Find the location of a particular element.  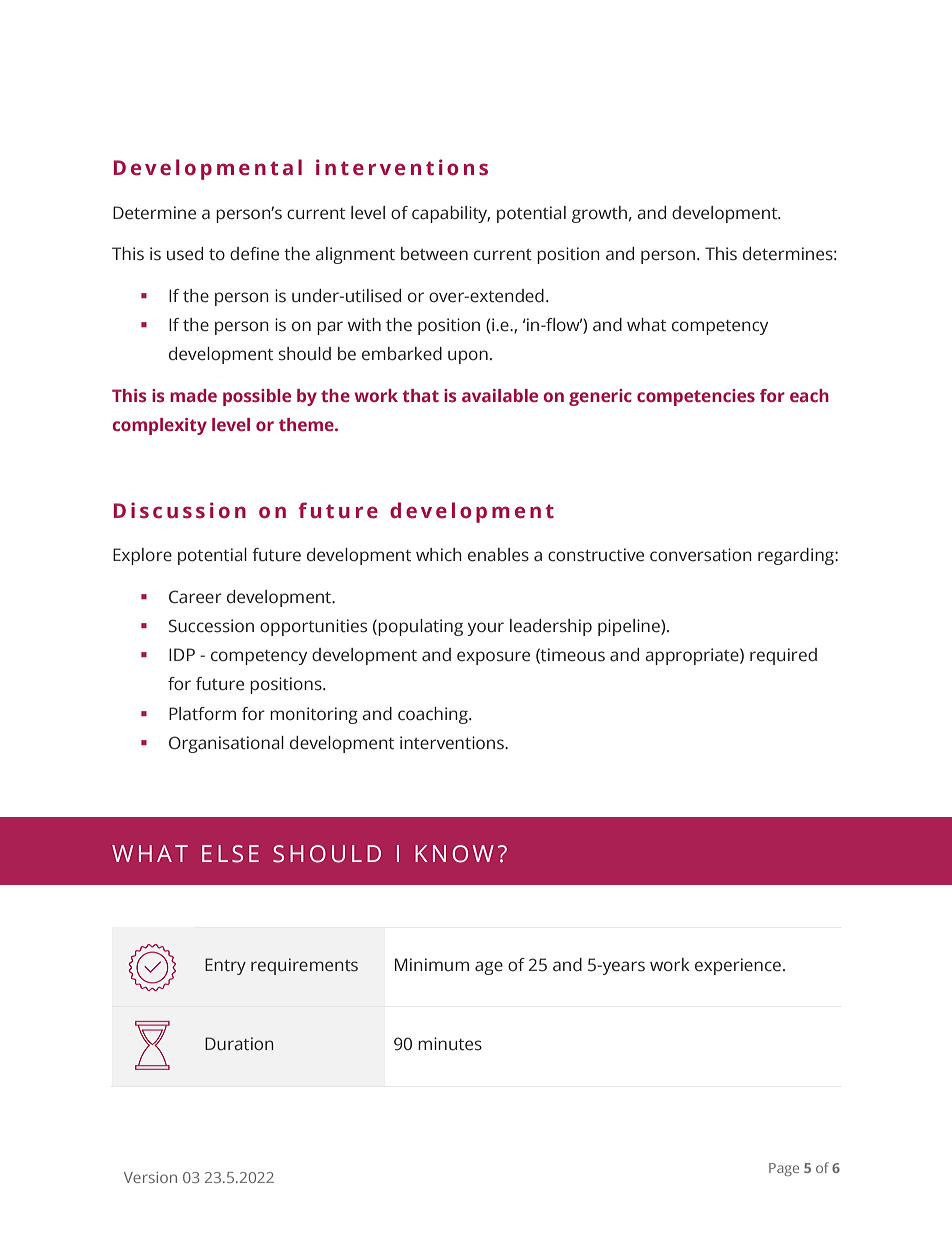

between is located at coordinates (434, 254).
